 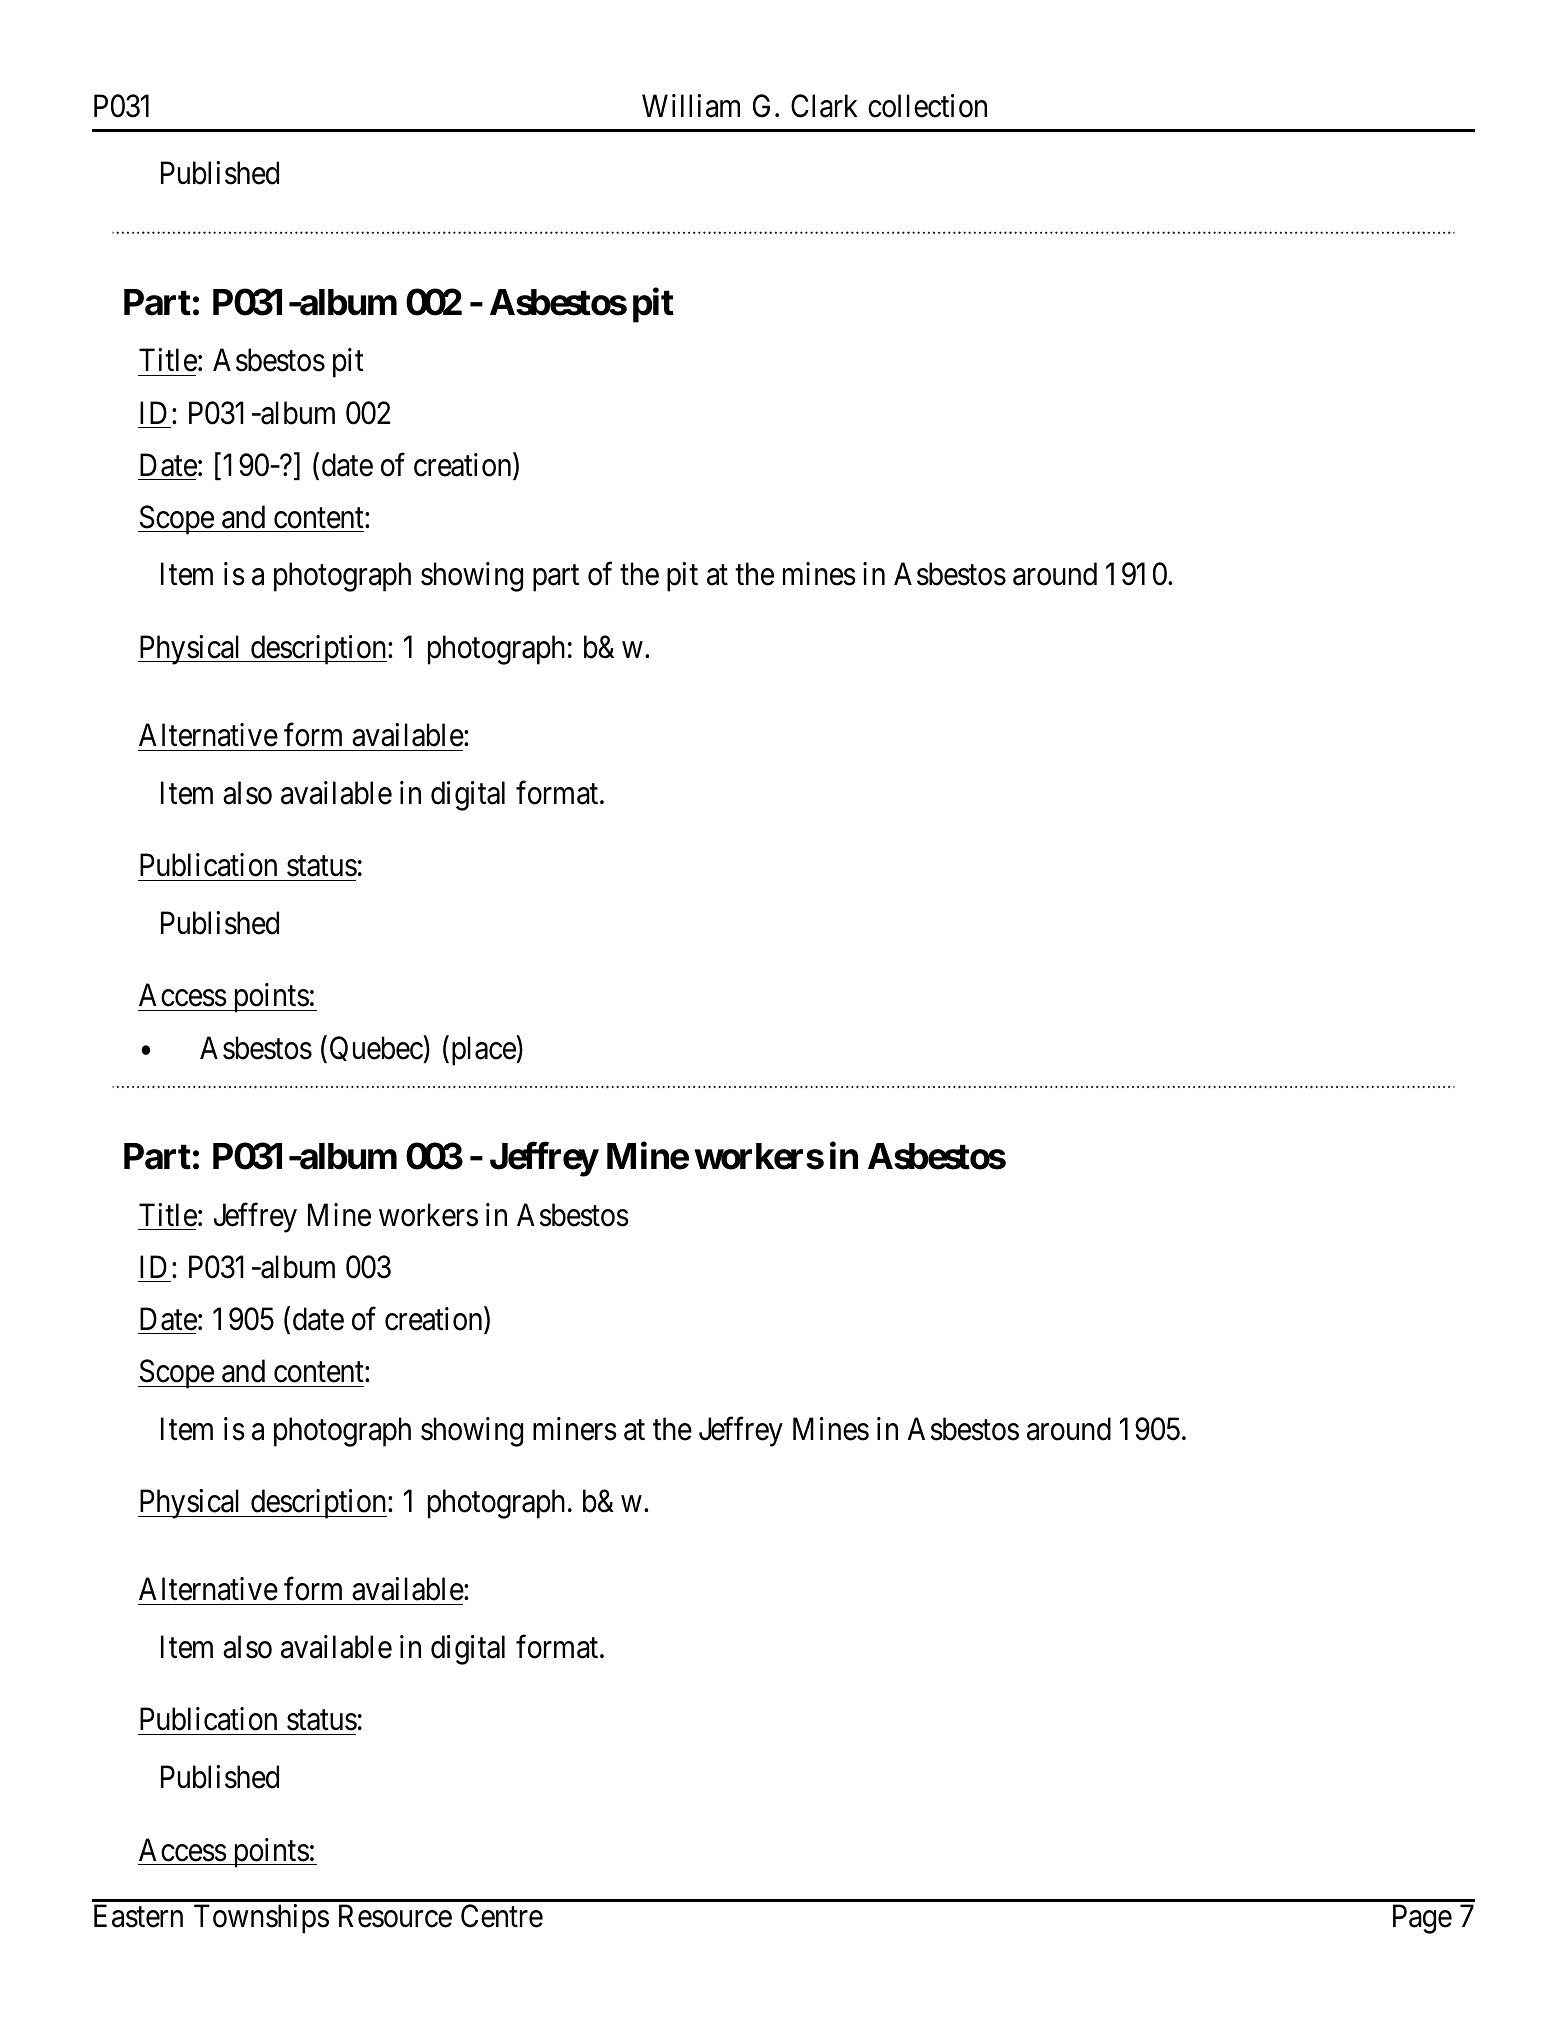 I want to click on collection, so click(x=927, y=106).
